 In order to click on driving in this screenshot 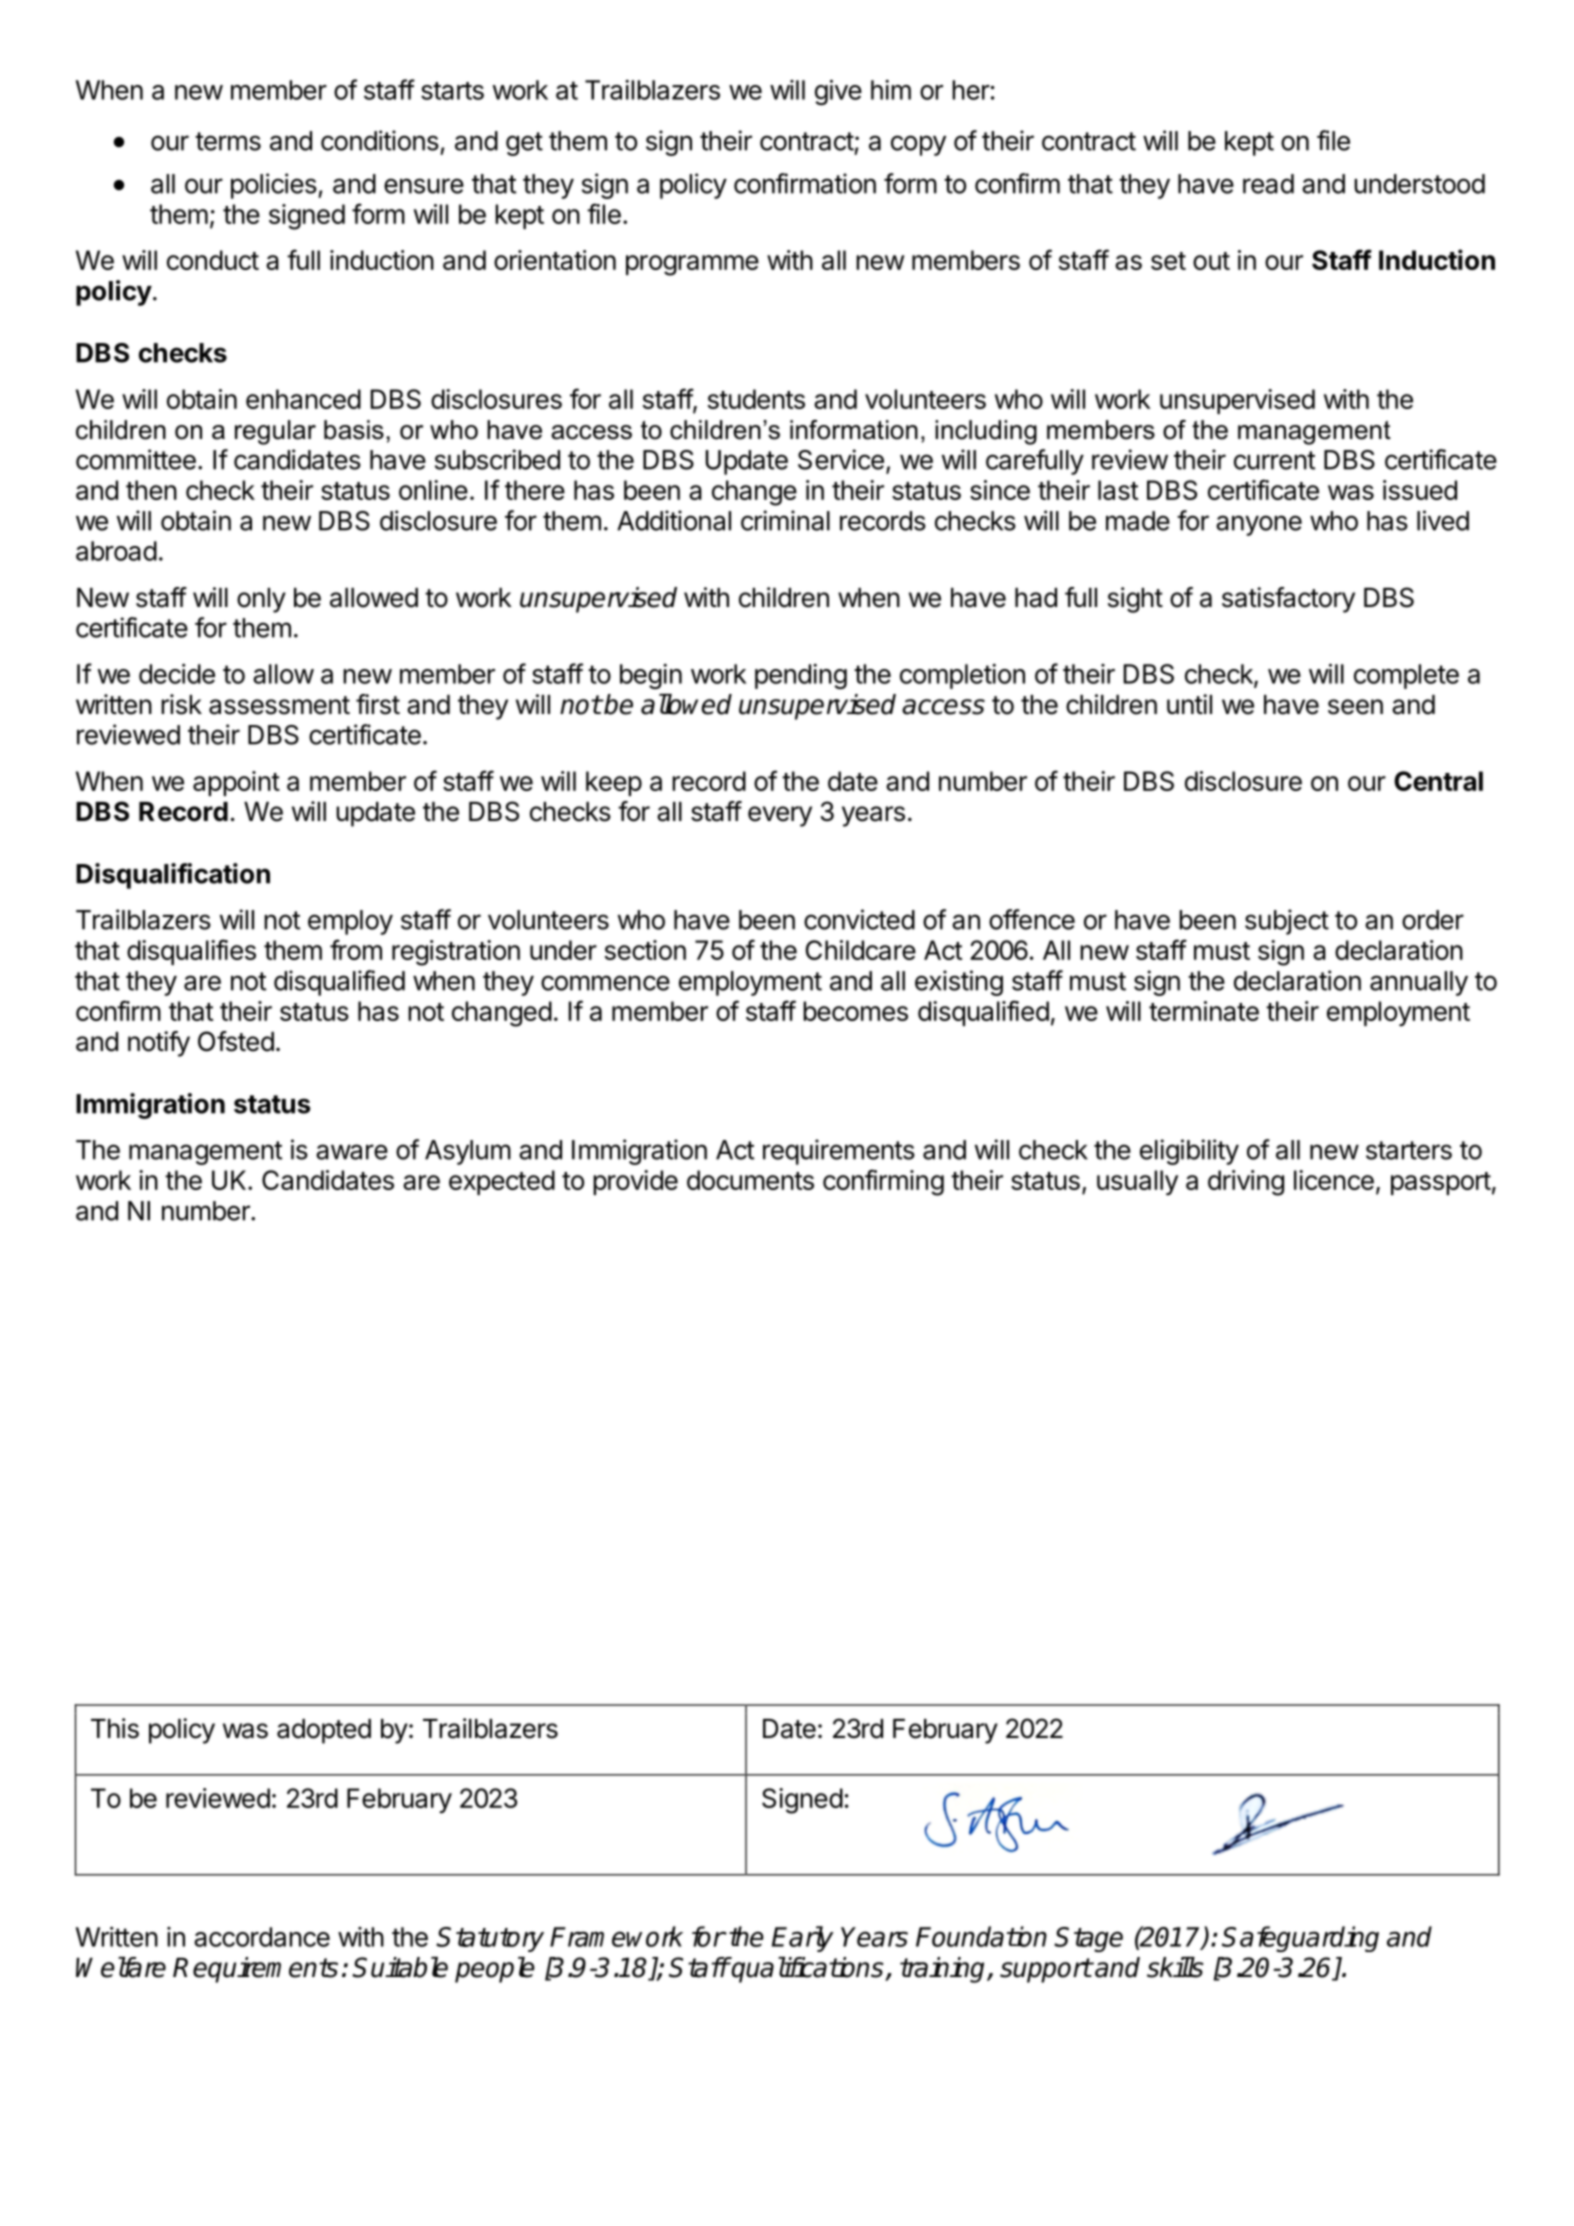, I will do `click(1246, 1183)`.
